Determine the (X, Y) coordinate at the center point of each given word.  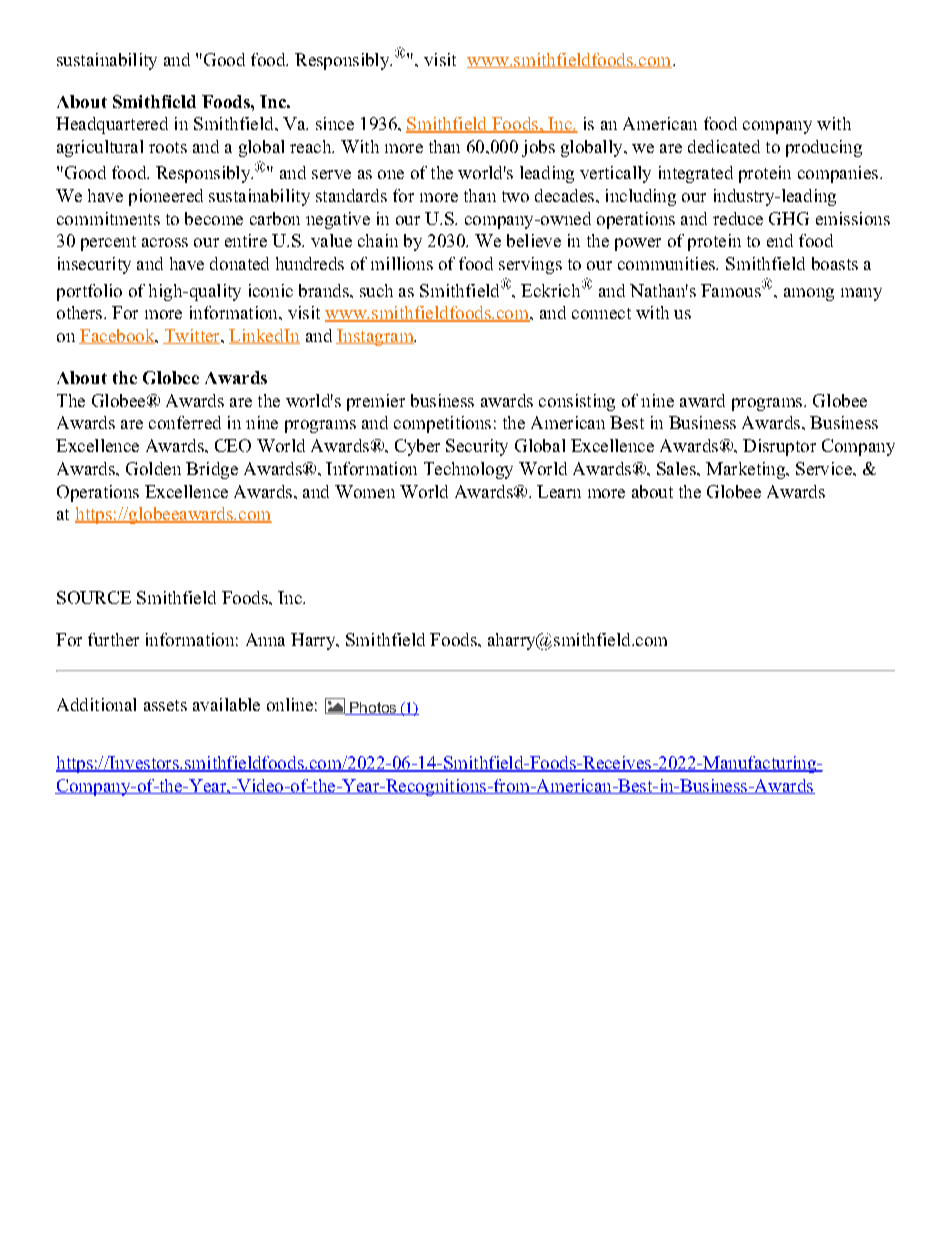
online (290, 704)
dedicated (724, 146)
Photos (373, 708)
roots (168, 147)
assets (165, 705)
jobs (538, 148)
